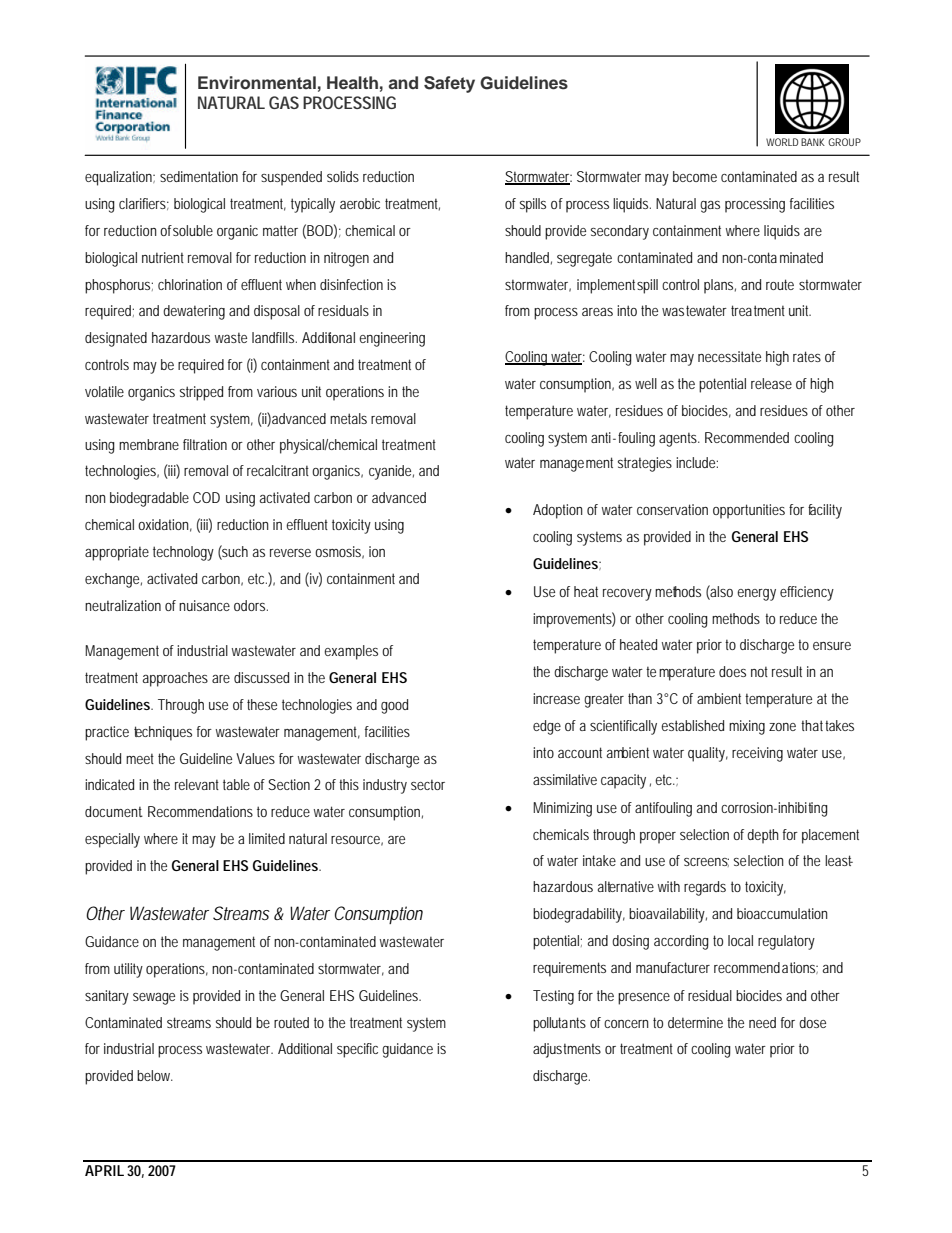  What do you see at coordinates (155, 1075) in the screenshot?
I see `below` at bounding box center [155, 1075].
